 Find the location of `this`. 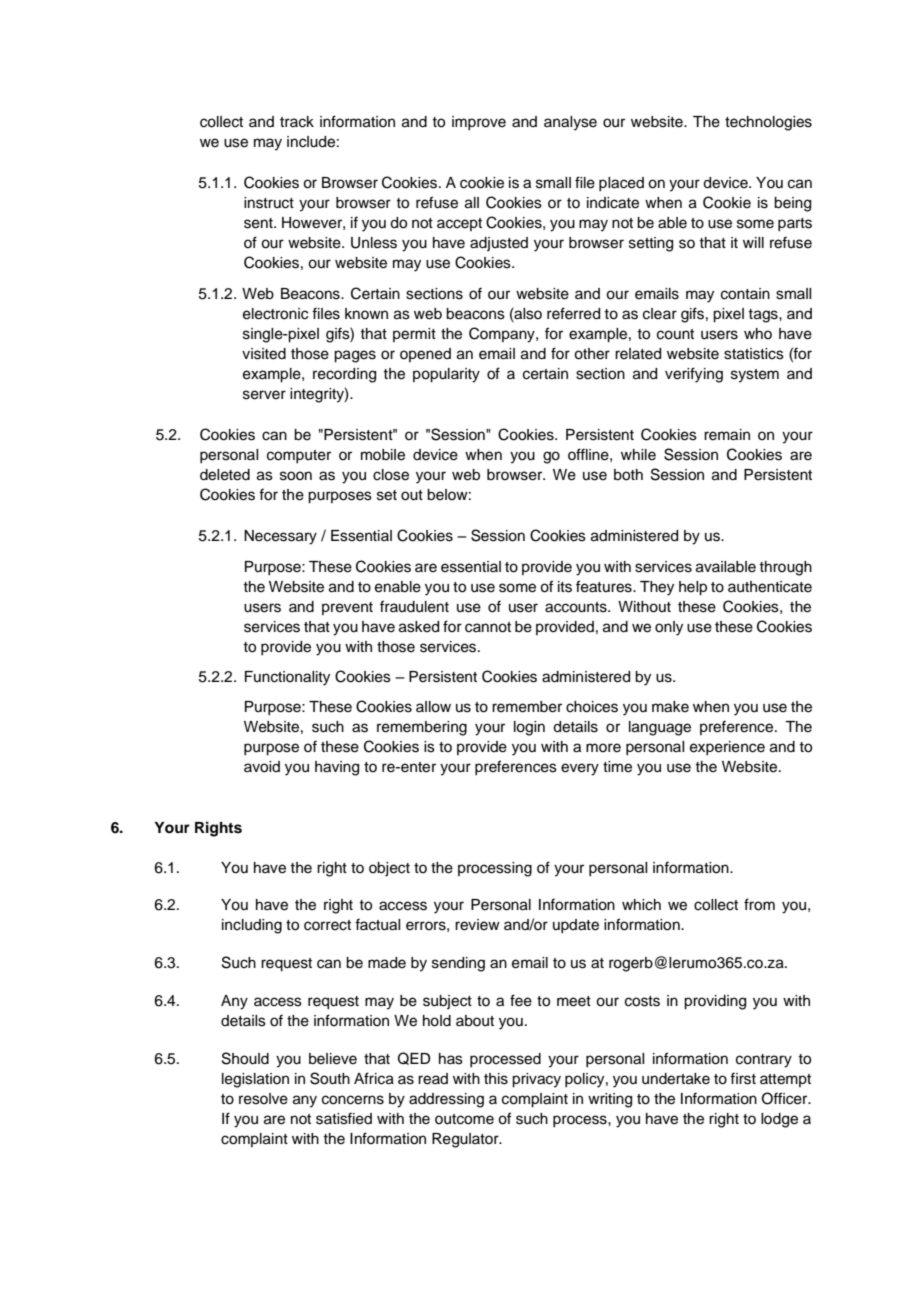

this is located at coordinates (496, 1079).
